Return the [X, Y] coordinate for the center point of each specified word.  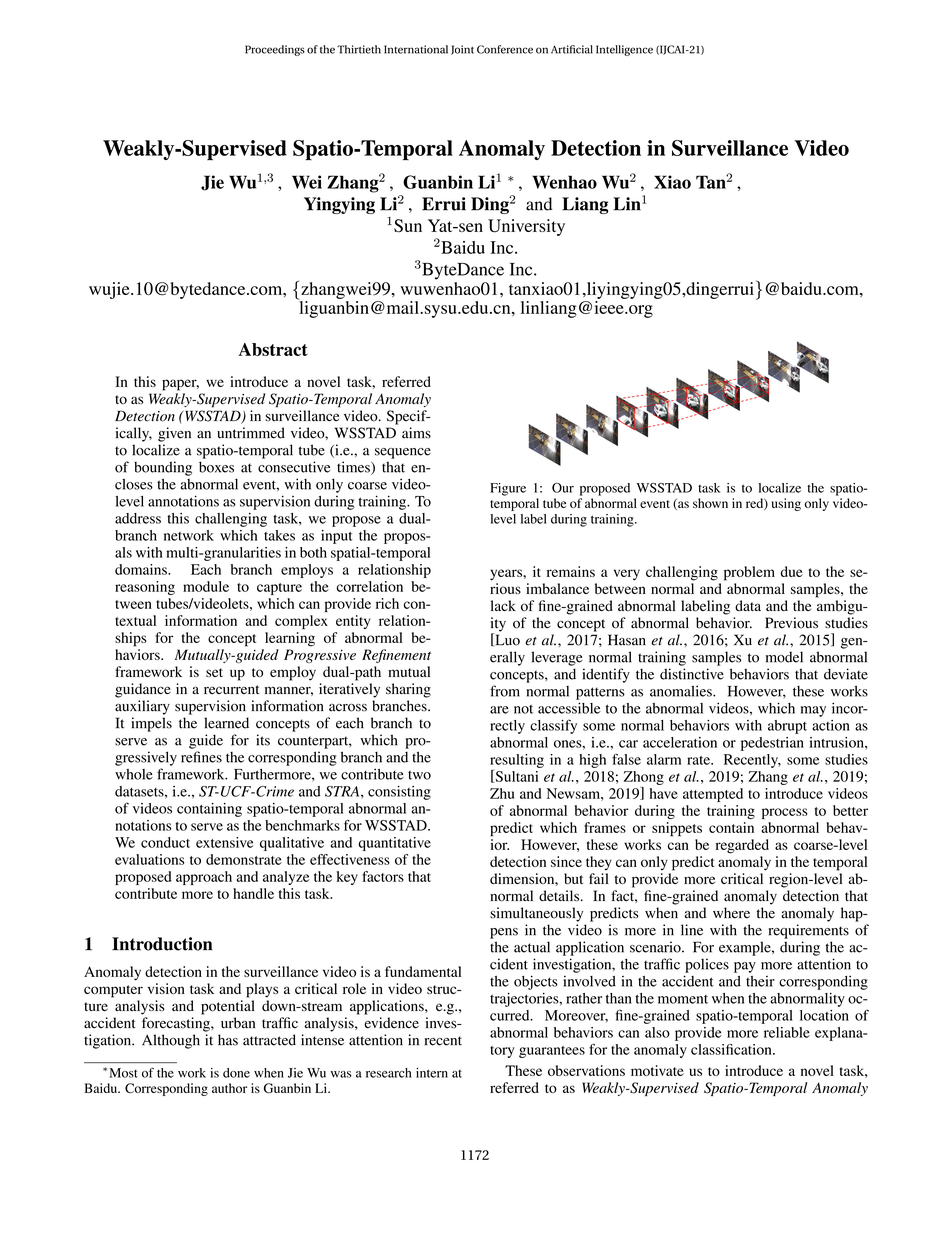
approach [204, 878]
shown [710, 503]
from [505, 691]
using [786, 504]
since [566, 861]
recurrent [231, 689]
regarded [742, 846]
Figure [508, 489]
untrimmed [251, 433]
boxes [216, 467]
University [526, 227]
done [236, 1073]
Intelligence [624, 50]
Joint [462, 50]
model [784, 657]
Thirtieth [359, 49]
